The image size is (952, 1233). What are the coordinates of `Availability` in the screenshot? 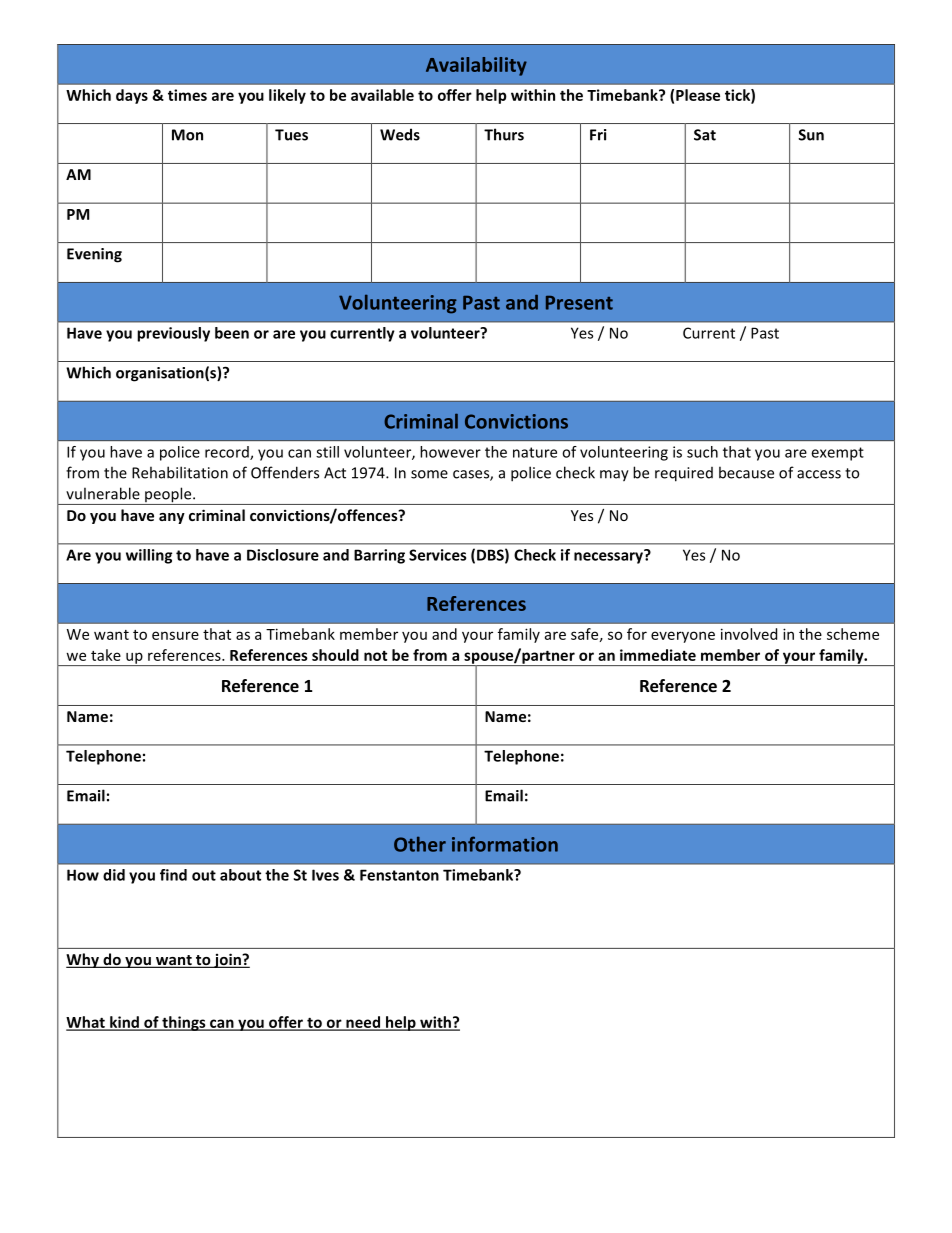 It's located at (476, 66).
